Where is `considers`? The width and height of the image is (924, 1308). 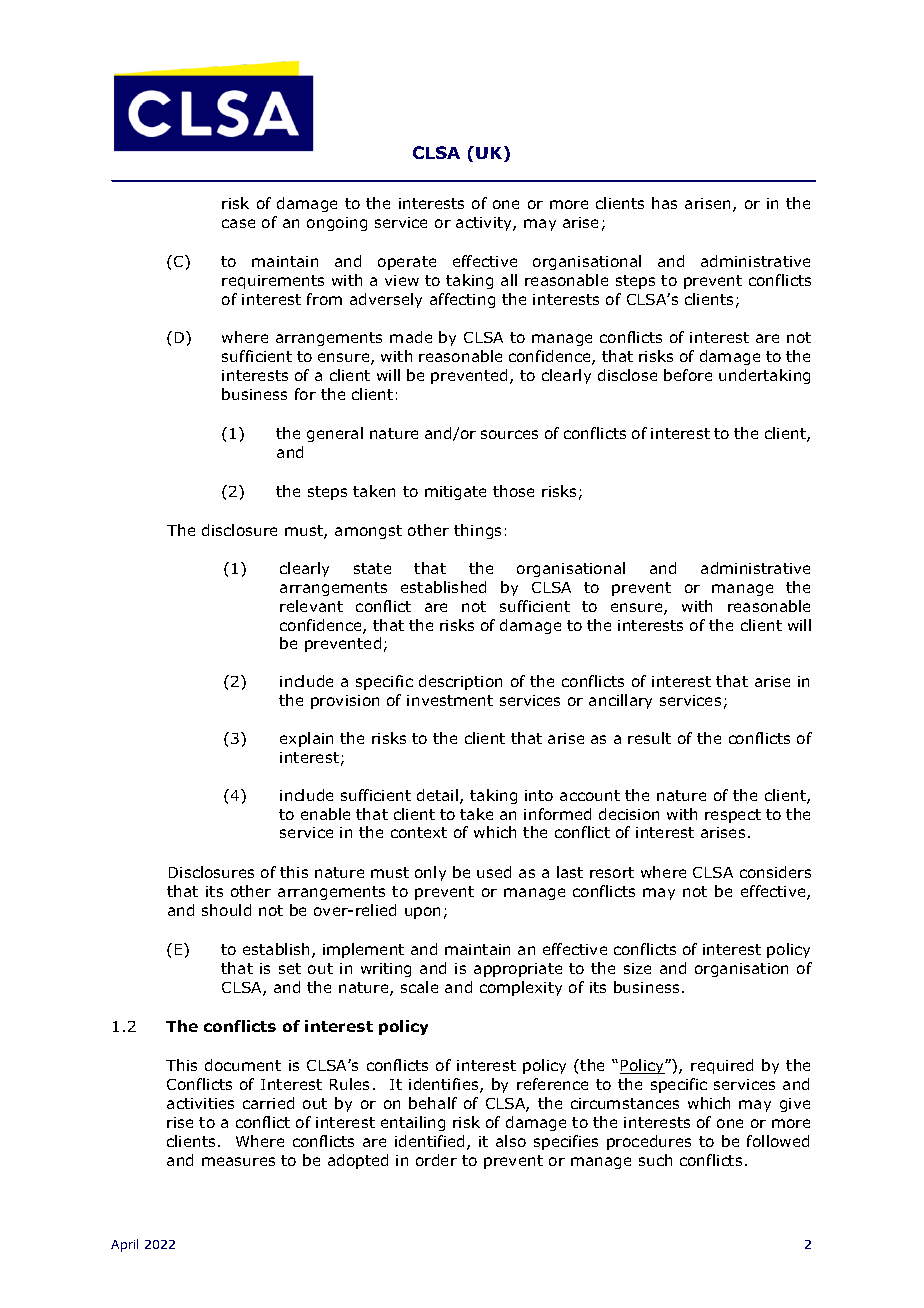 considers is located at coordinates (775, 872).
